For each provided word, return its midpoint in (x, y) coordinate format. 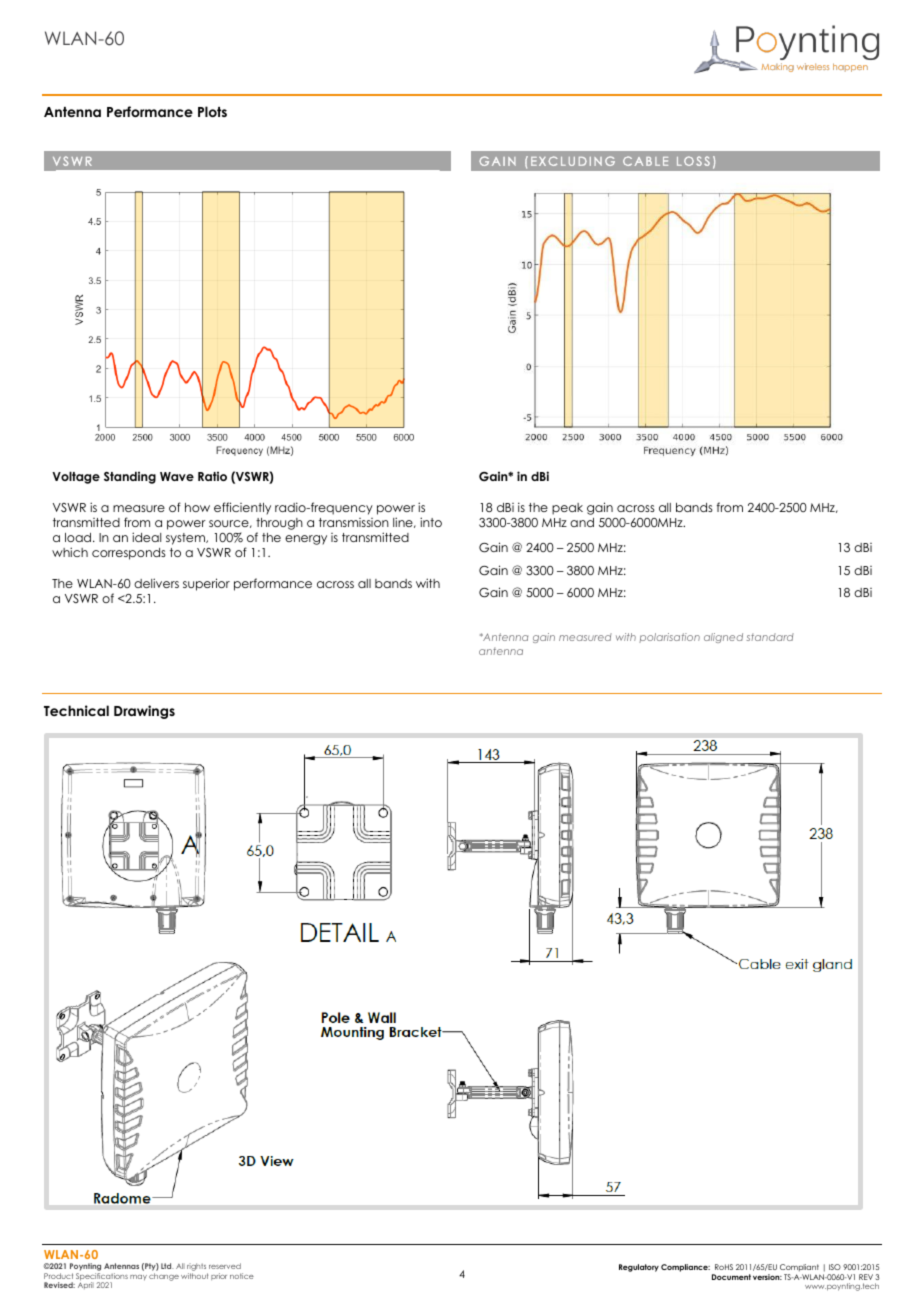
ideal (146, 537)
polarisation (669, 638)
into (431, 522)
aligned (723, 638)
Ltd (167, 1266)
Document (731, 1277)
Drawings (144, 712)
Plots (212, 111)
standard (770, 637)
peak (567, 509)
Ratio (212, 476)
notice (242, 1276)
